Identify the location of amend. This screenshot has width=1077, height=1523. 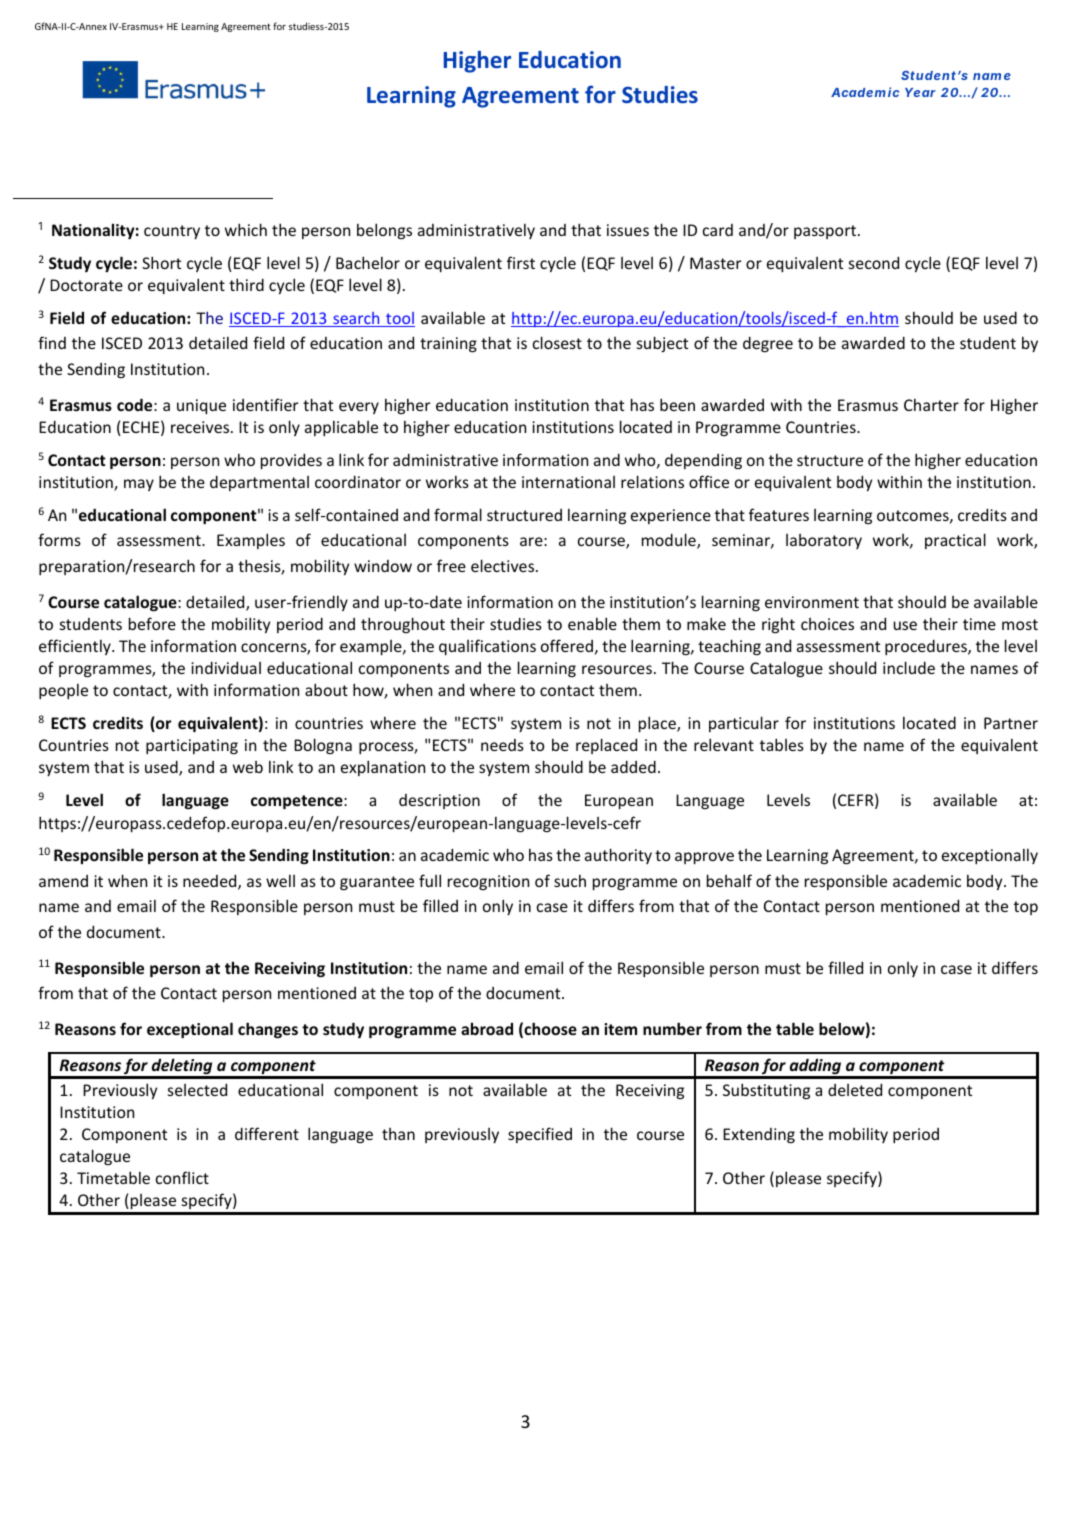
(63, 881).
